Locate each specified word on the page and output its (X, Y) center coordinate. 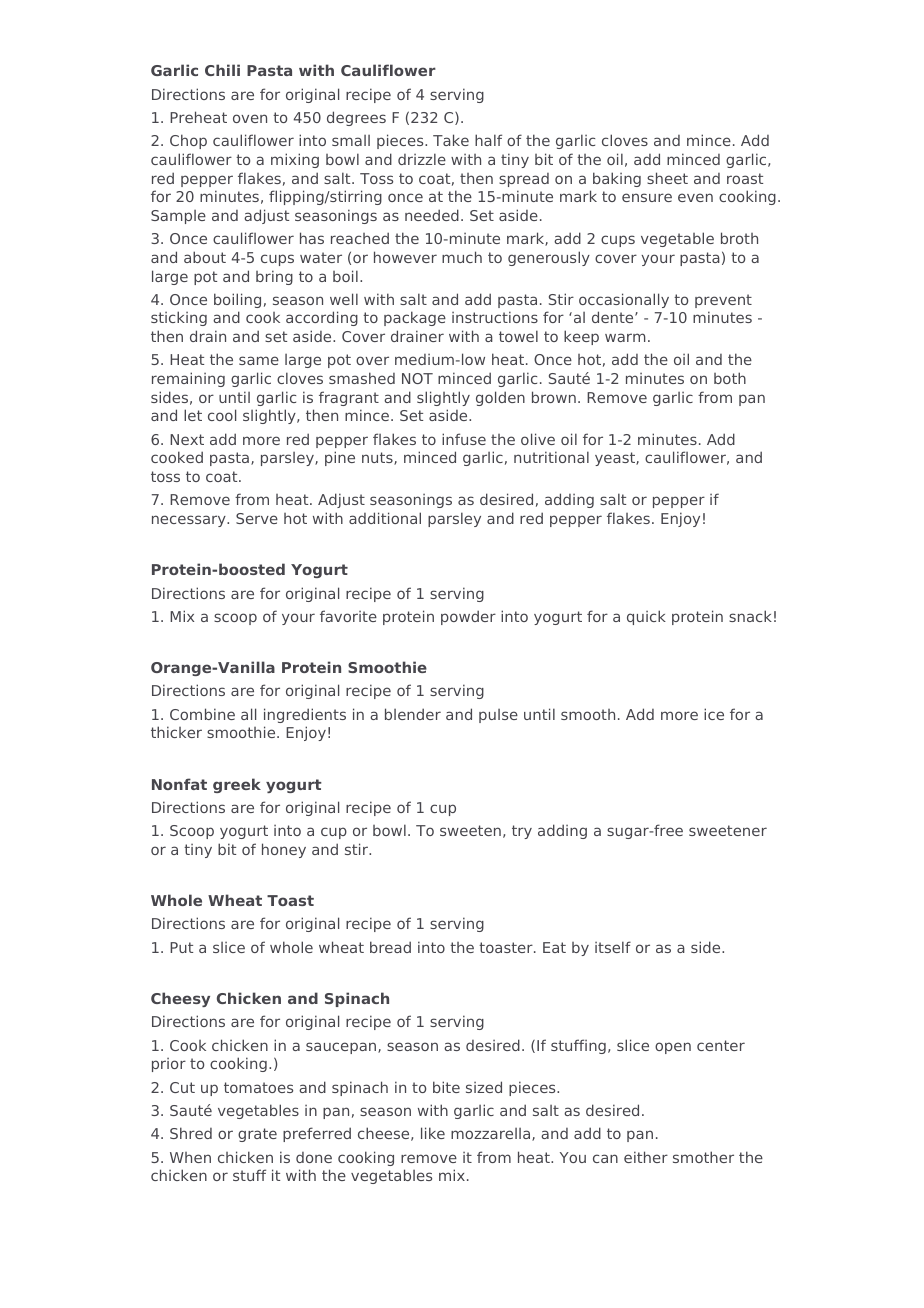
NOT (417, 378)
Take (451, 140)
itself (613, 947)
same (259, 360)
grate (257, 1135)
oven (250, 118)
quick (646, 617)
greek (237, 785)
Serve (257, 518)
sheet (667, 178)
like (433, 1133)
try (522, 832)
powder (468, 617)
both (730, 378)
